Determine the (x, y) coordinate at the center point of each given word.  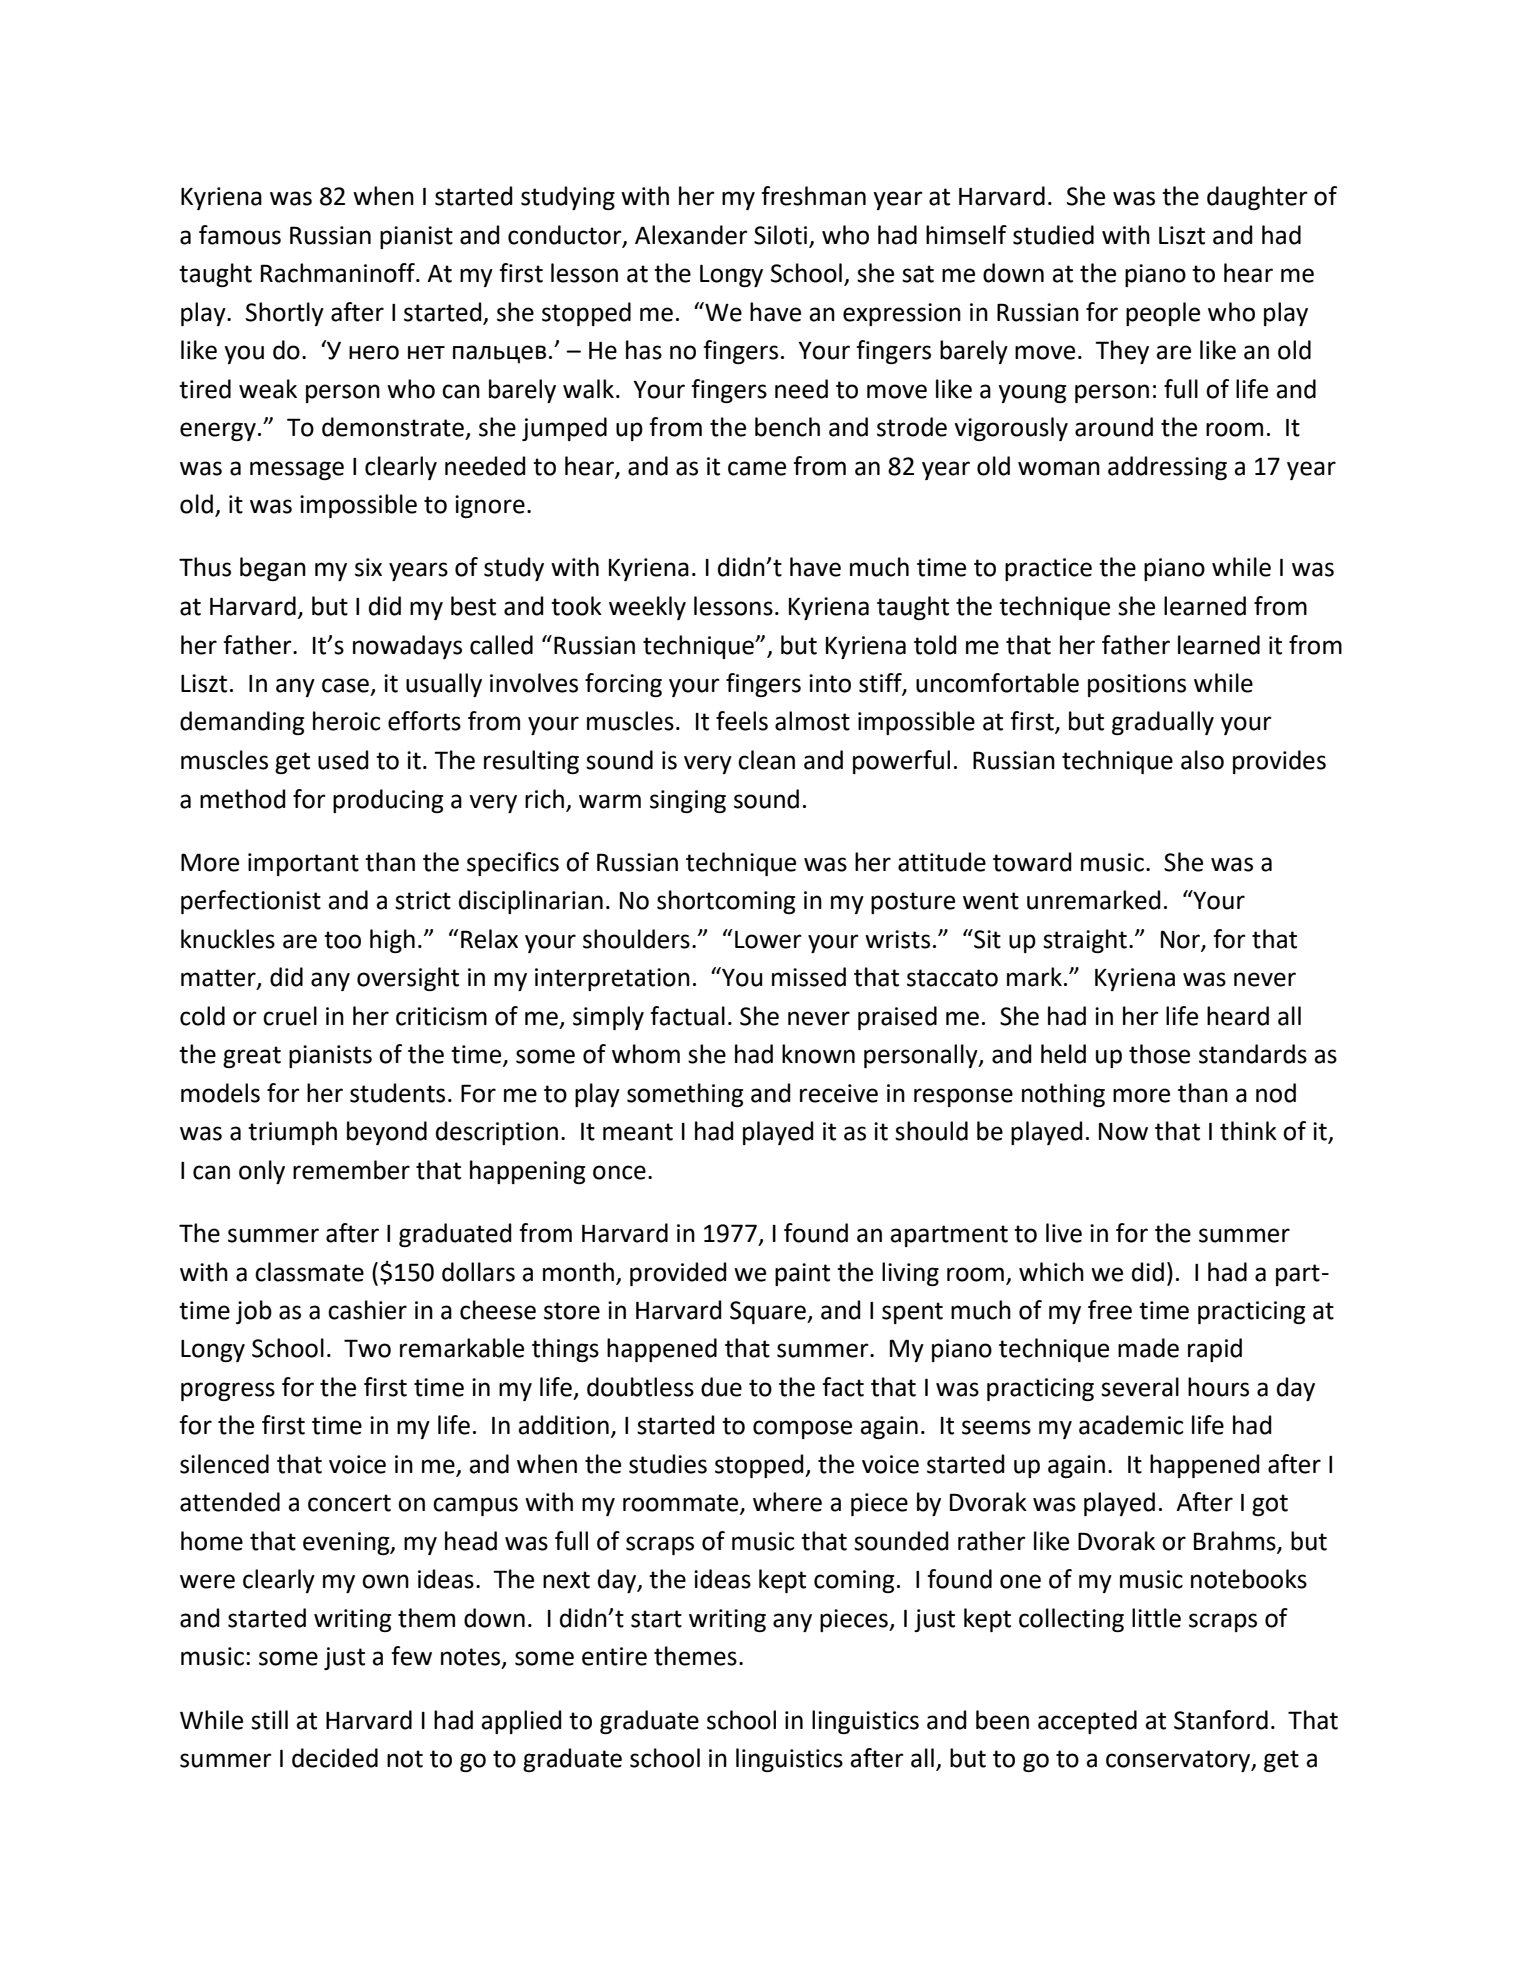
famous (240, 235)
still (269, 1720)
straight (1085, 941)
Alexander (691, 235)
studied (1053, 235)
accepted (1087, 1722)
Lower (768, 940)
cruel (290, 1016)
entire (614, 1656)
